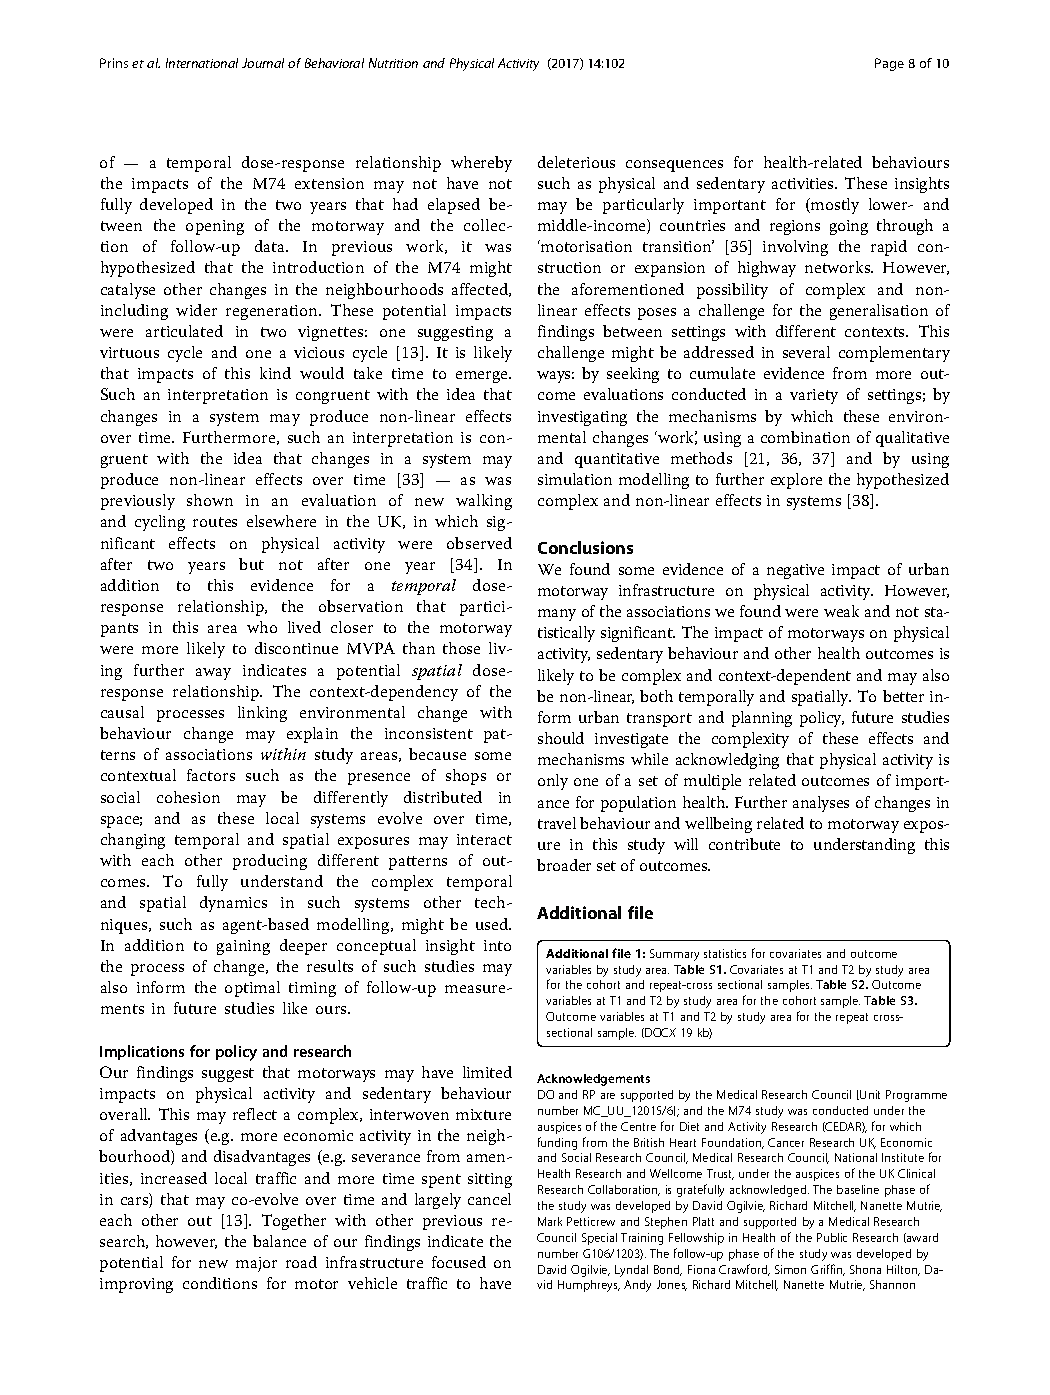 The image size is (1050, 1395). Describe the element at coordinates (481, 164) in the page. I see `whereby` at that location.
